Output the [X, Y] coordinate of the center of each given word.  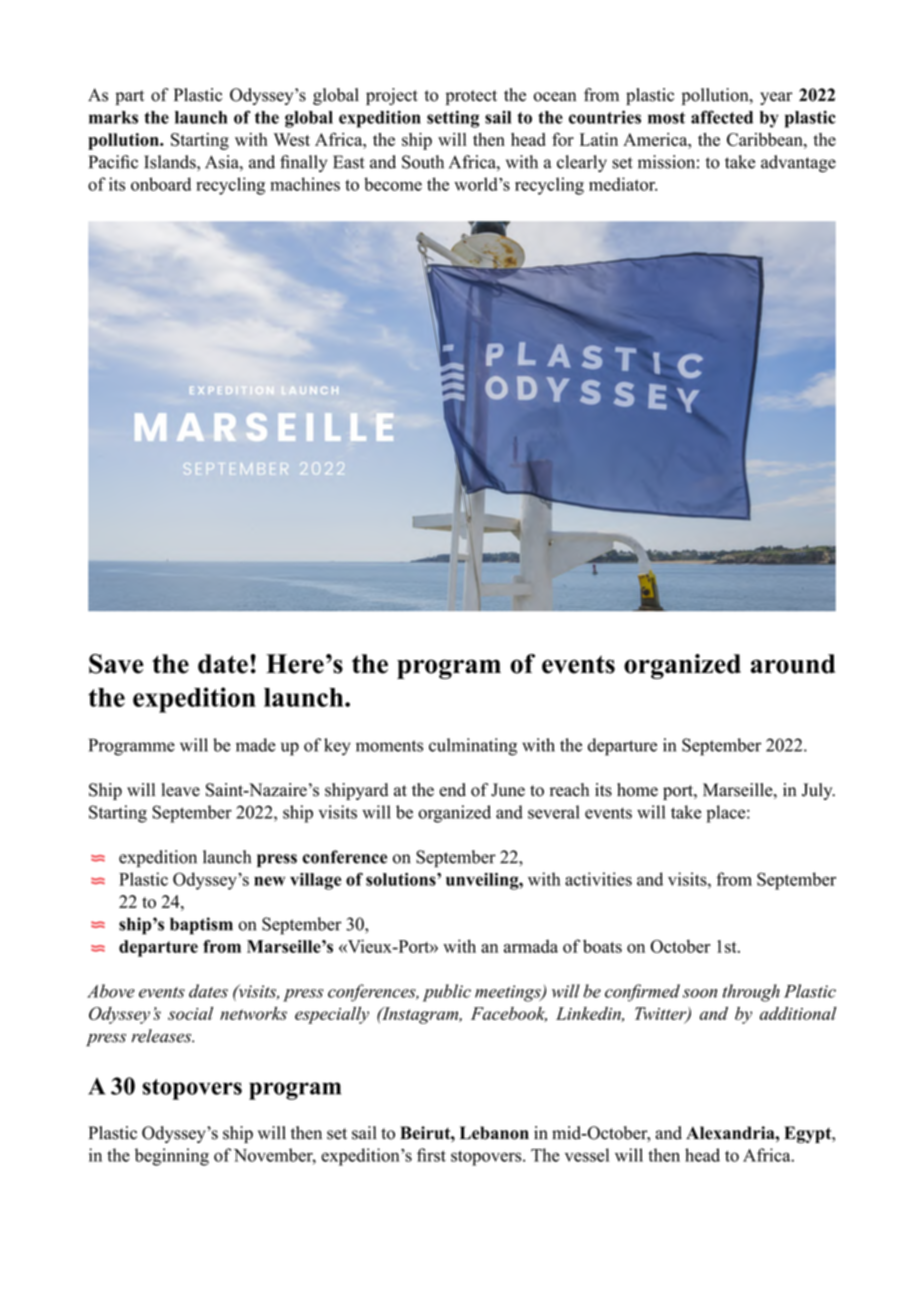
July [818, 791]
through [751, 993]
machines [305, 184]
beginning [172, 1157]
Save [116, 664]
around [793, 664]
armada [531, 946]
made [256, 745]
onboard [161, 184]
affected [722, 117]
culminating [473, 747]
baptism [201, 926]
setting [453, 119]
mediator [623, 184]
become [393, 184]
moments [389, 746]
